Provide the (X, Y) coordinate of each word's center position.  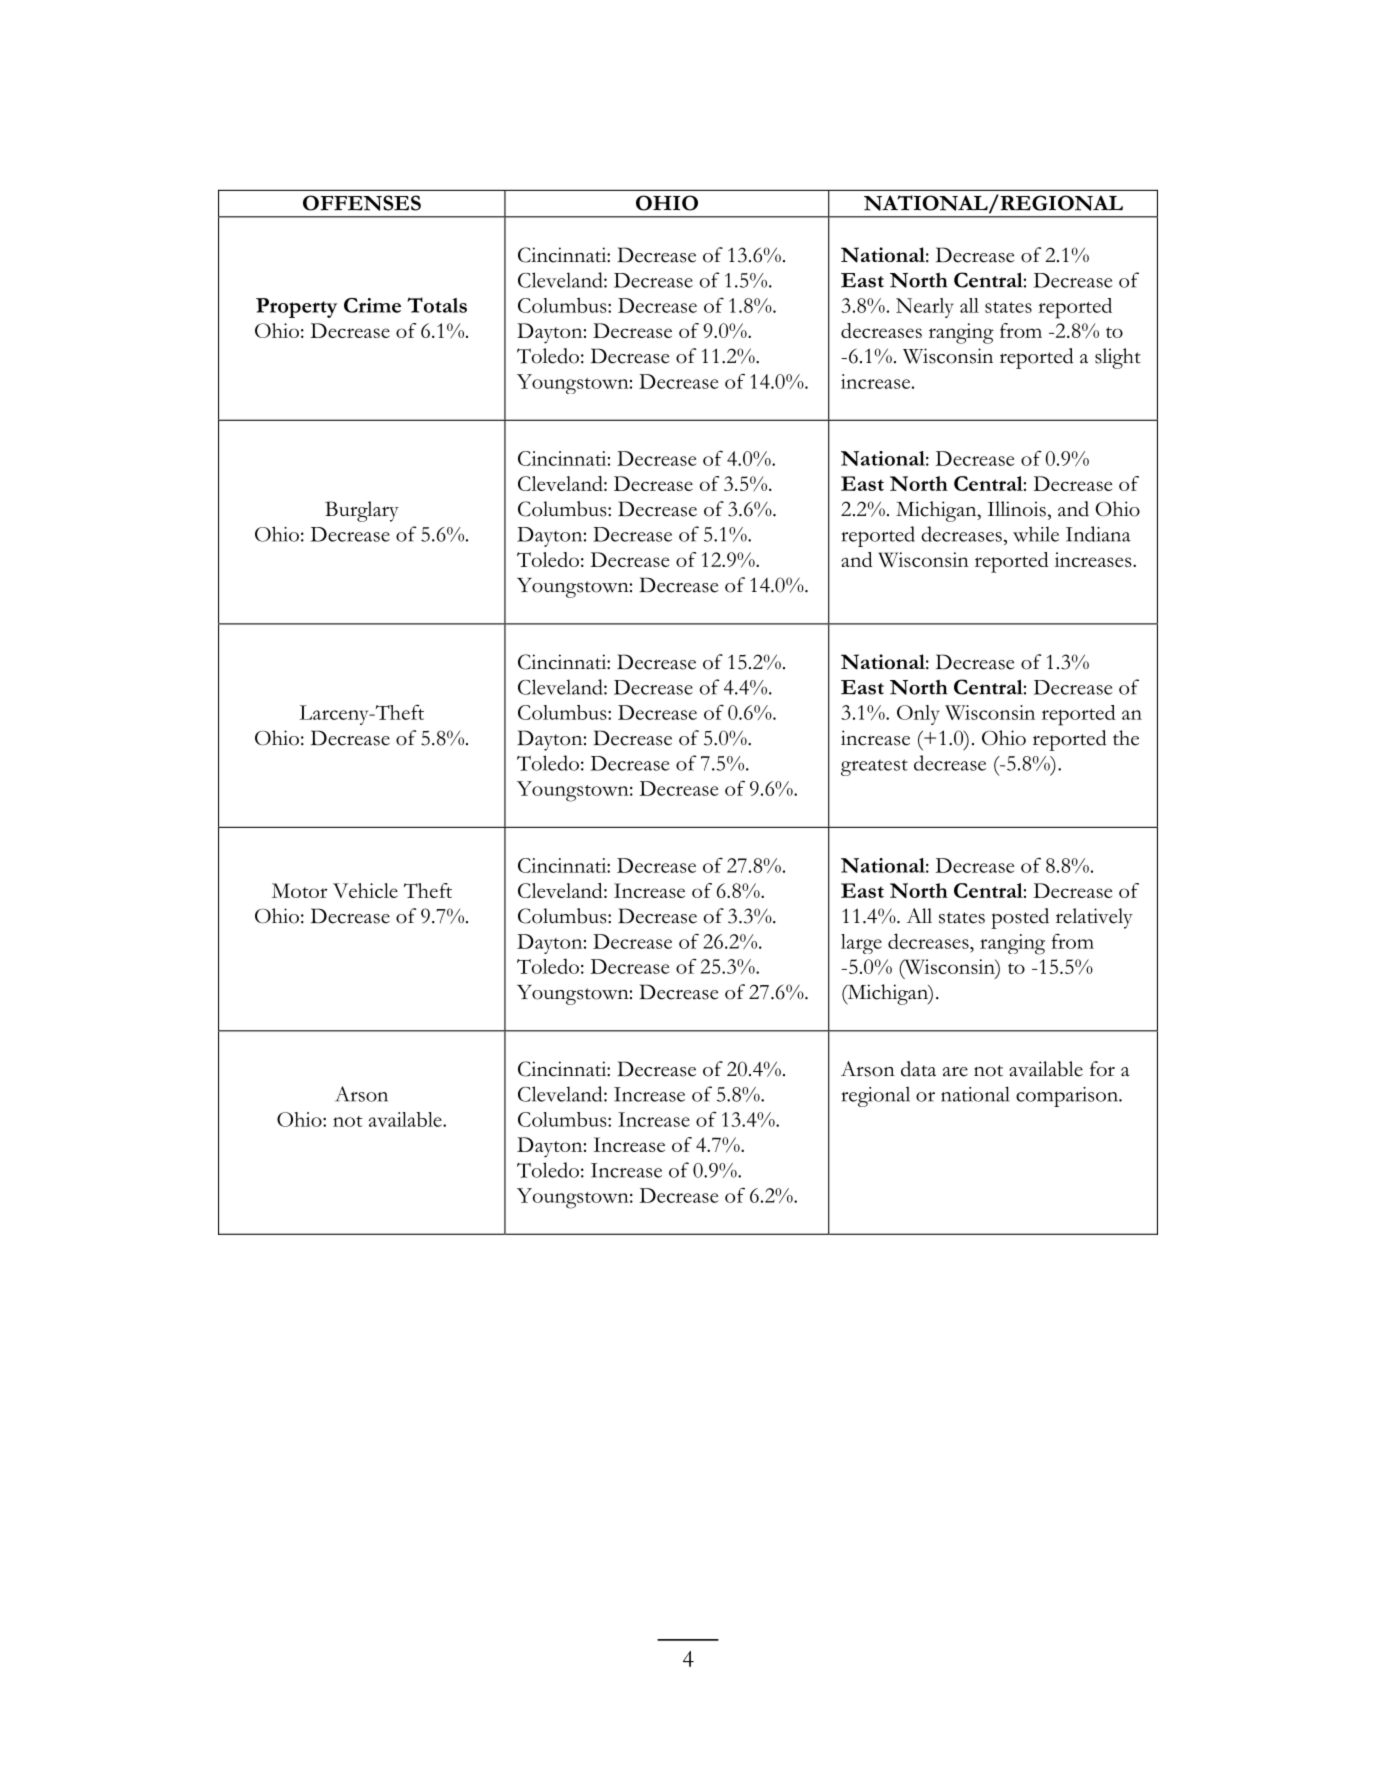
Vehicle (365, 890)
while (1036, 534)
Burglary (362, 511)
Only (918, 715)
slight (1118, 358)
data (918, 1069)
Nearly (925, 308)
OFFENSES (362, 203)
